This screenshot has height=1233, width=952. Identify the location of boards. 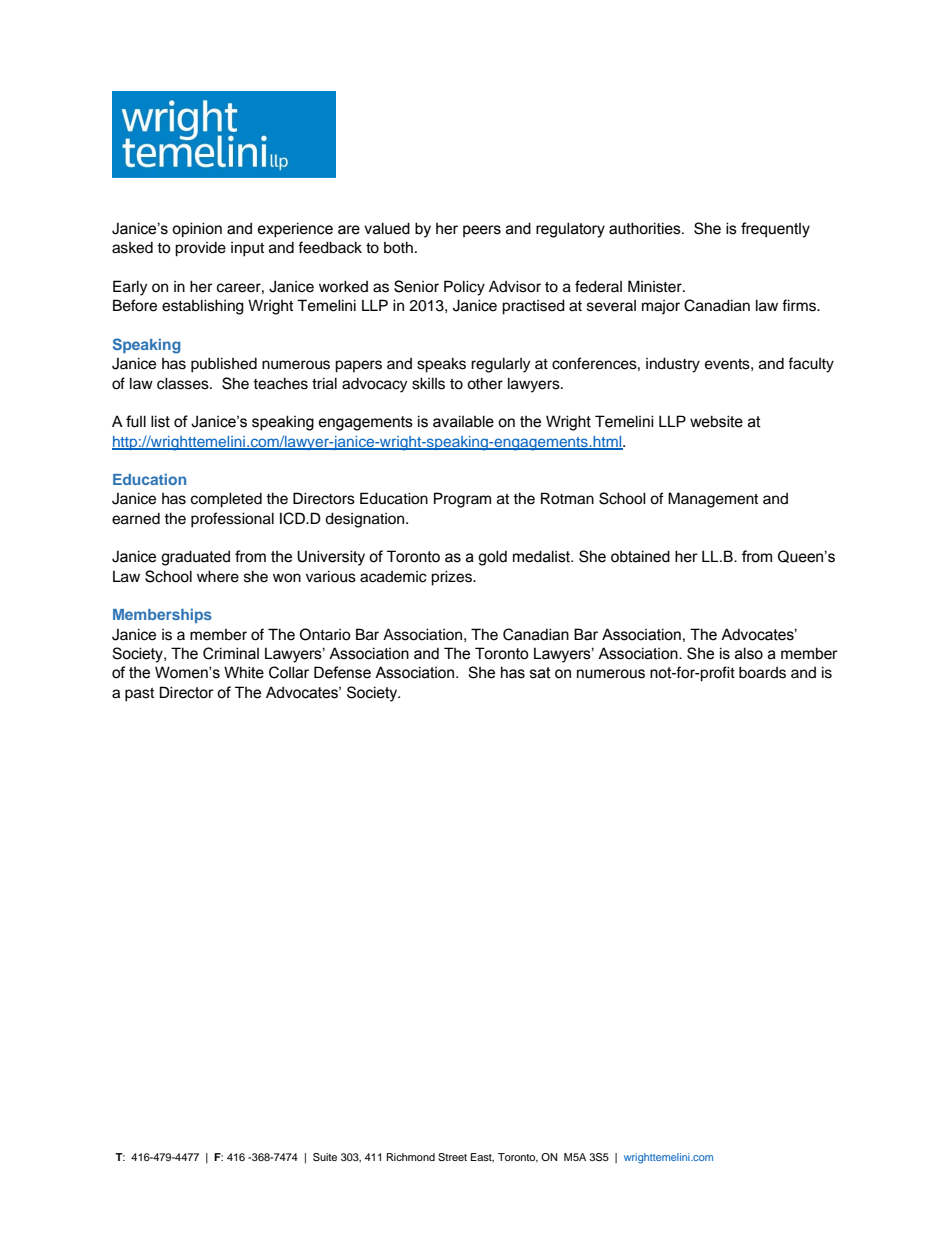
(762, 672).
